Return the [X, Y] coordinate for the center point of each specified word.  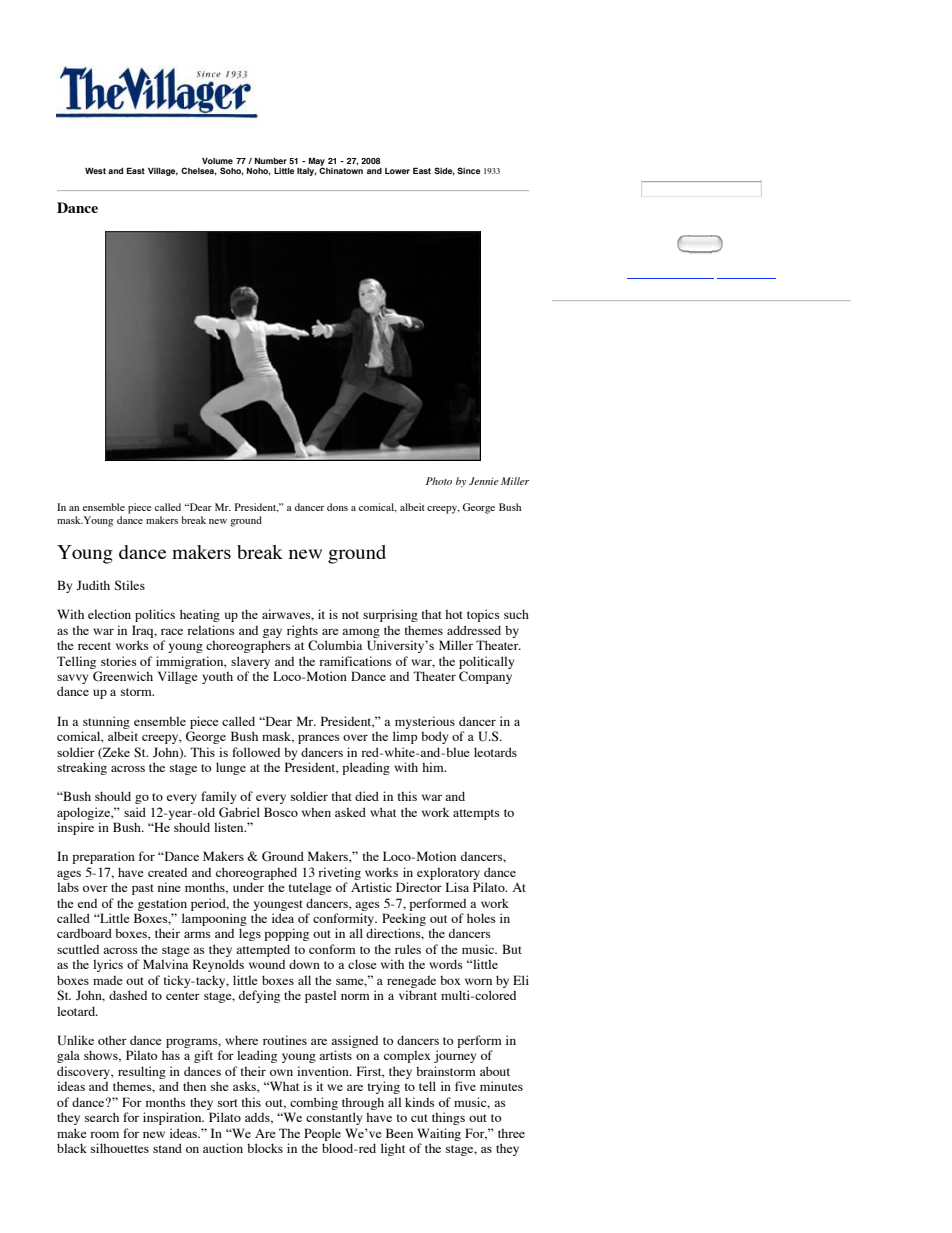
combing [314, 1103]
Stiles [130, 585]
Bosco [281, 812]
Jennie [484, 481]
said [135, 812]
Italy [307, 172]
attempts [476, 814]
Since [468, 170]
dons [337, 507]
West [95, 171]
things [448, 1118]
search [102, 1117]
